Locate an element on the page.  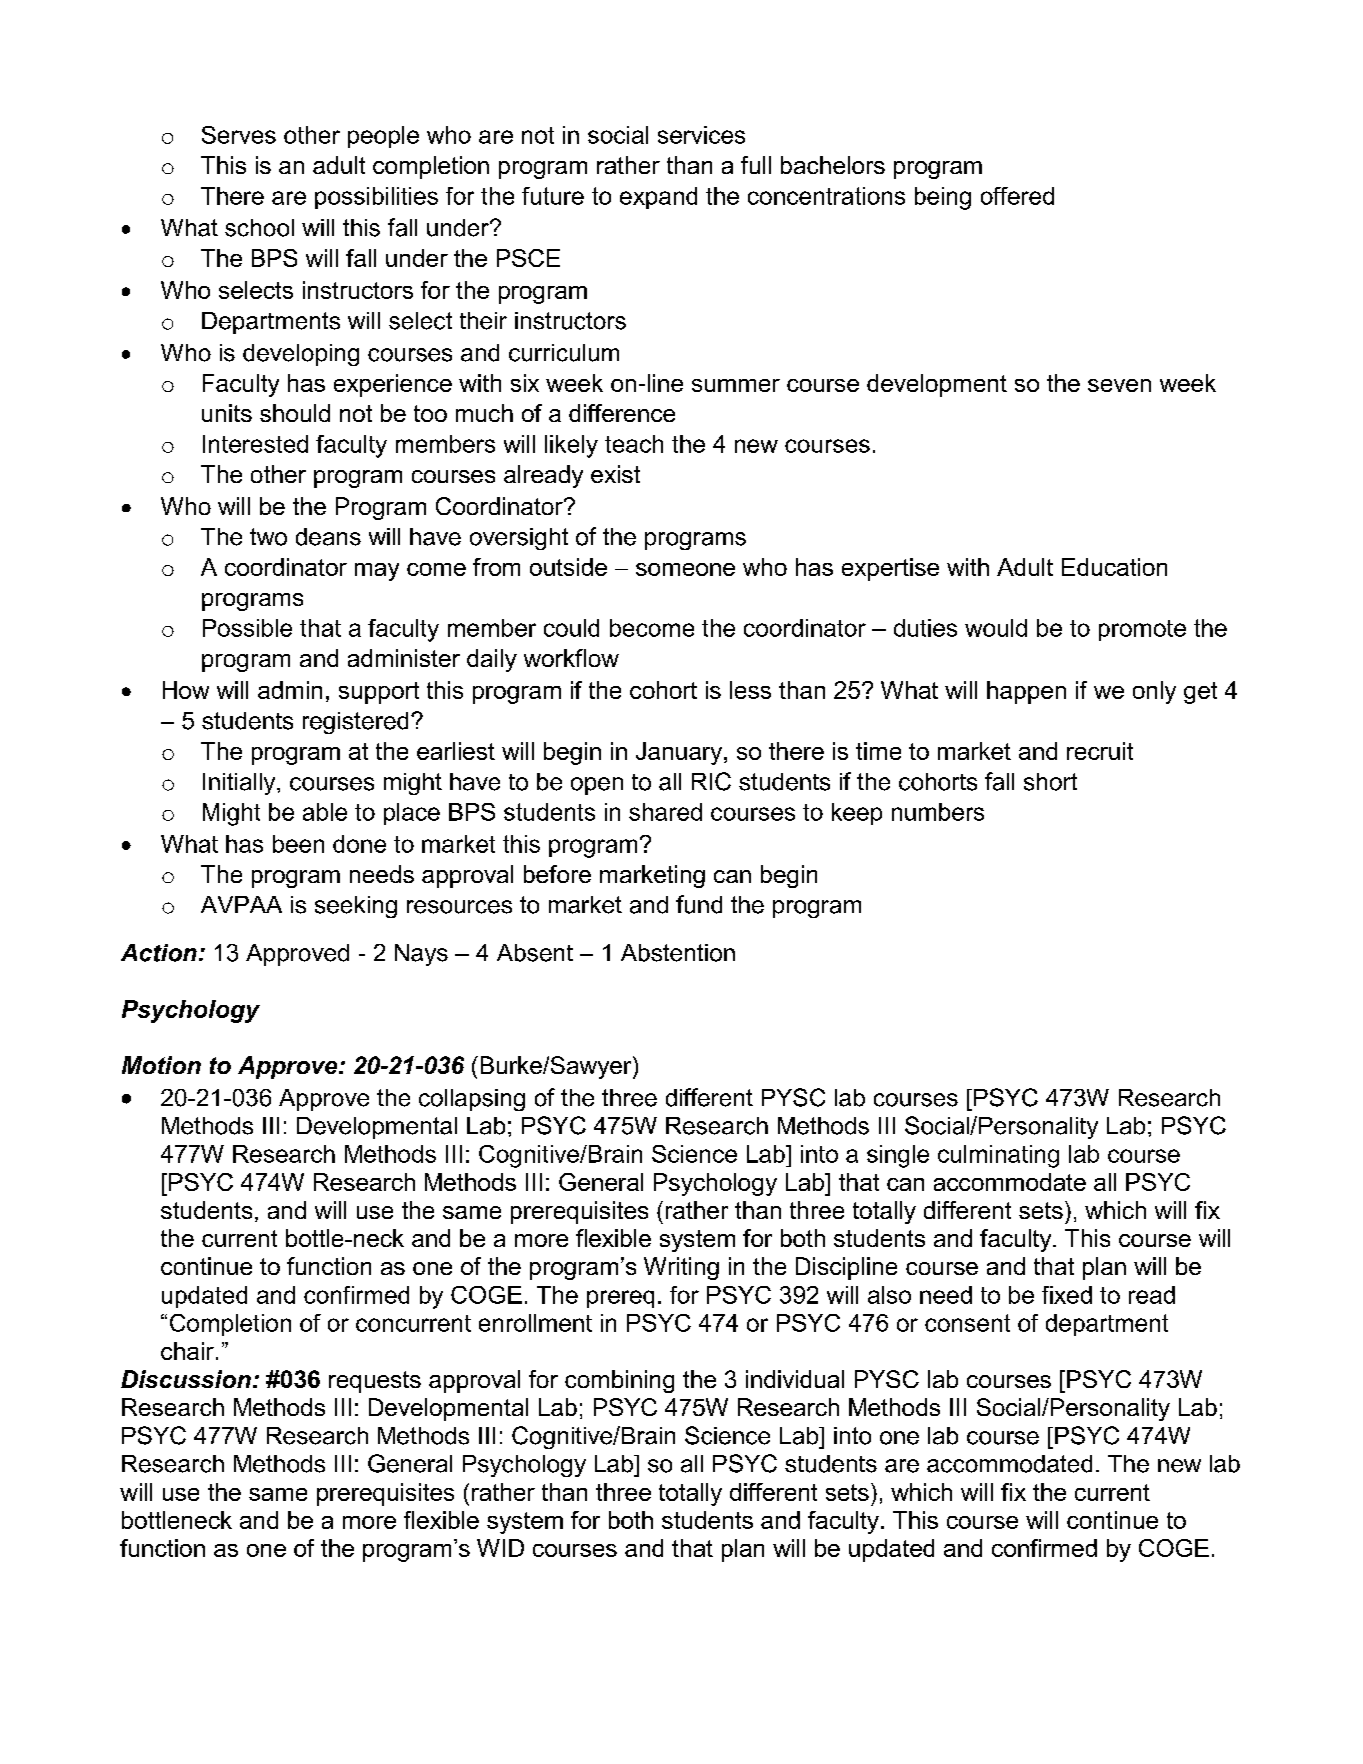
Writing is located at coordinates (681, 1268).
